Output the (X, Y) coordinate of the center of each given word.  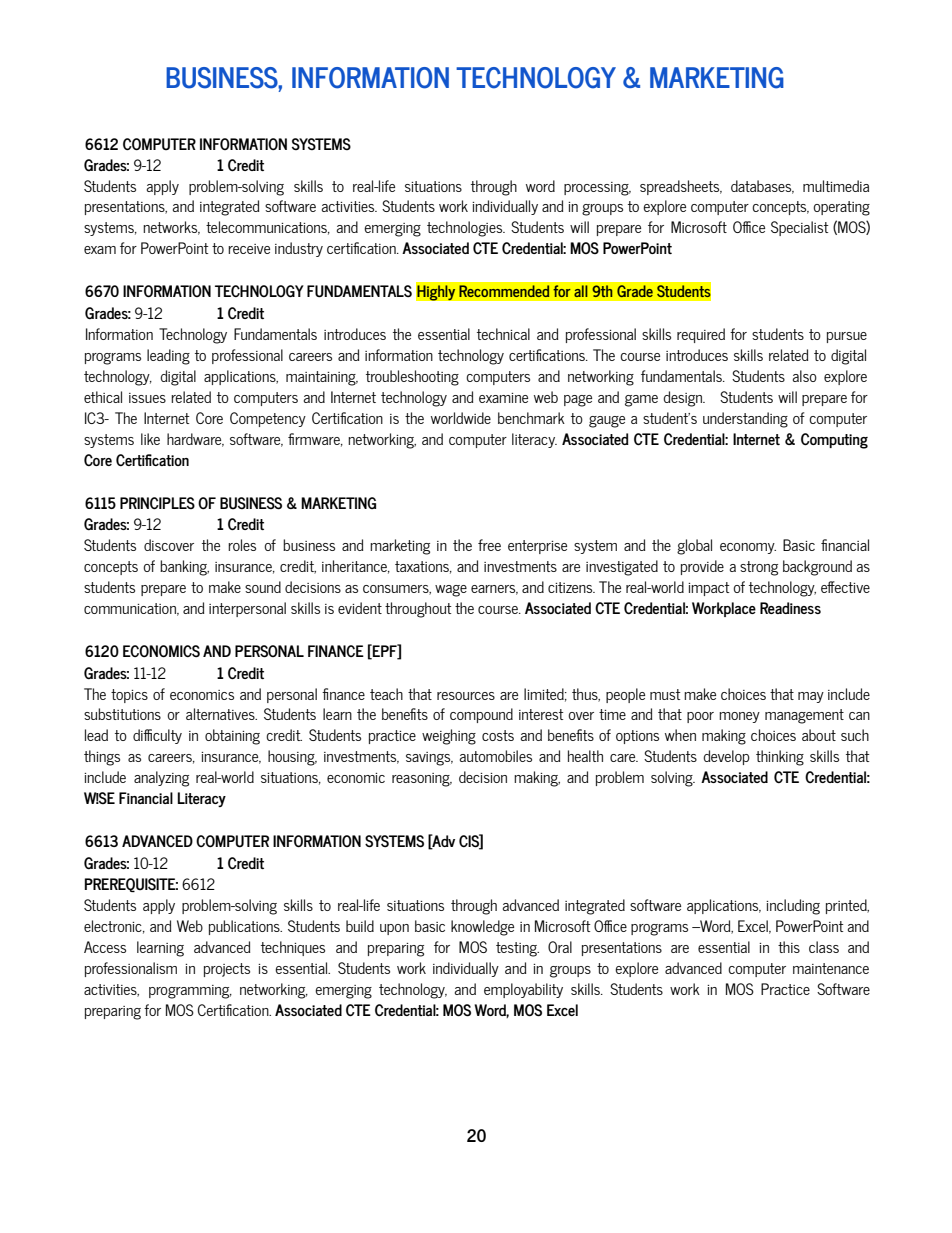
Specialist (800, 228)
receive (249, 249)
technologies (466, 229)
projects (227, 970)
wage (451, 591)
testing (517, 949)
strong (759, 568)
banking (184, 568)
